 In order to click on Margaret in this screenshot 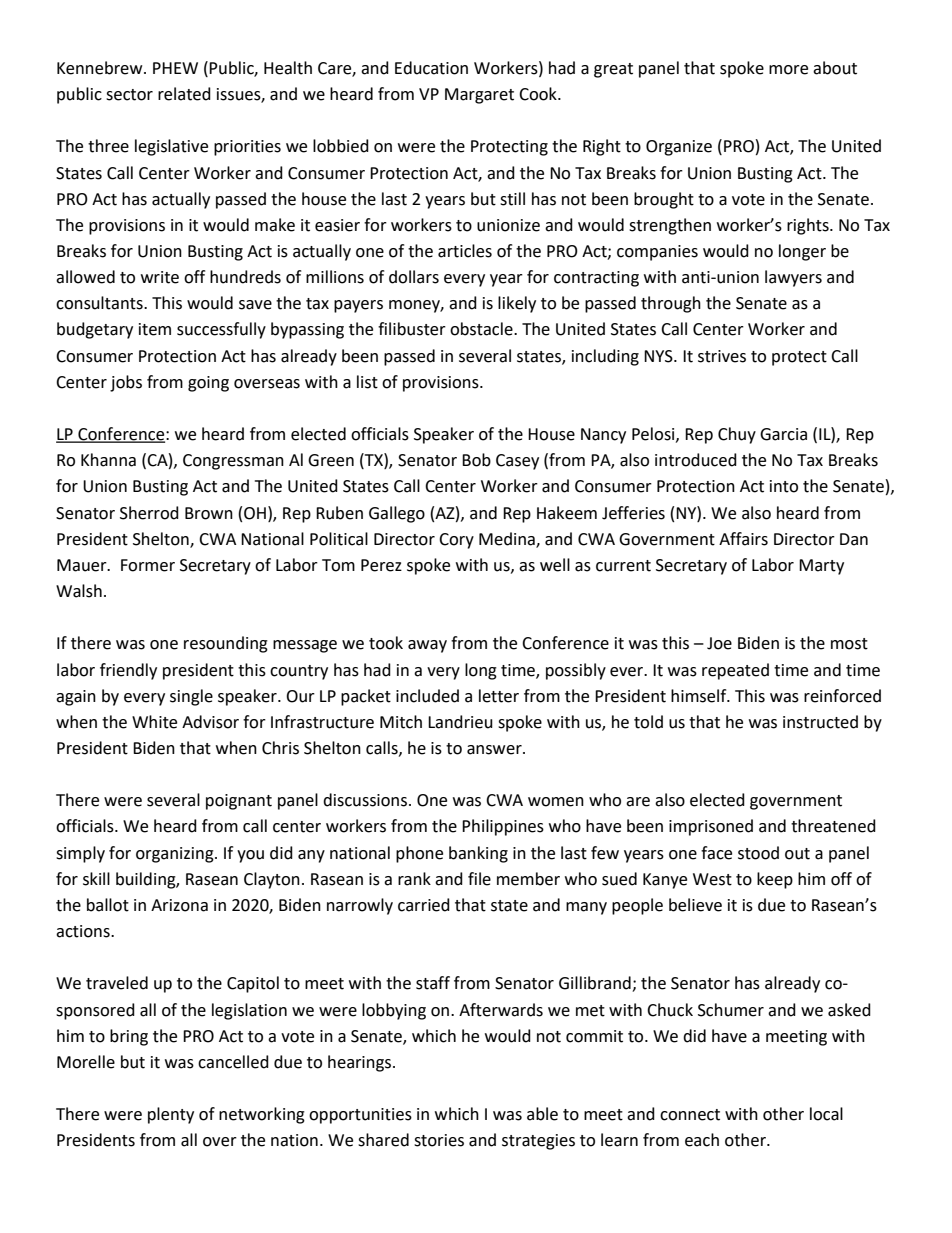, I will do `click(479, 96)`.
